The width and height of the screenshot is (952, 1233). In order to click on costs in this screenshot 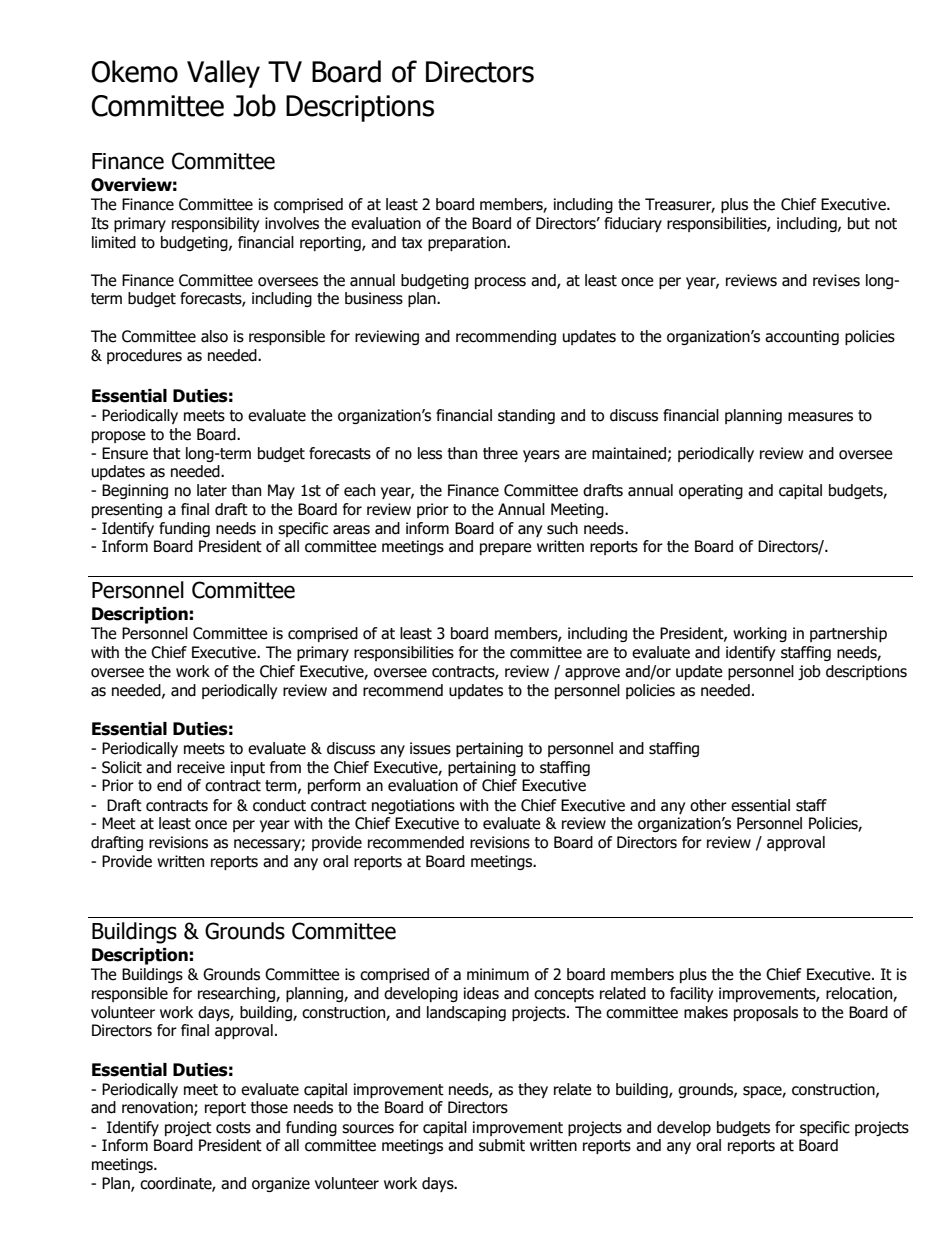, I will do `click(233, 1128)`.
